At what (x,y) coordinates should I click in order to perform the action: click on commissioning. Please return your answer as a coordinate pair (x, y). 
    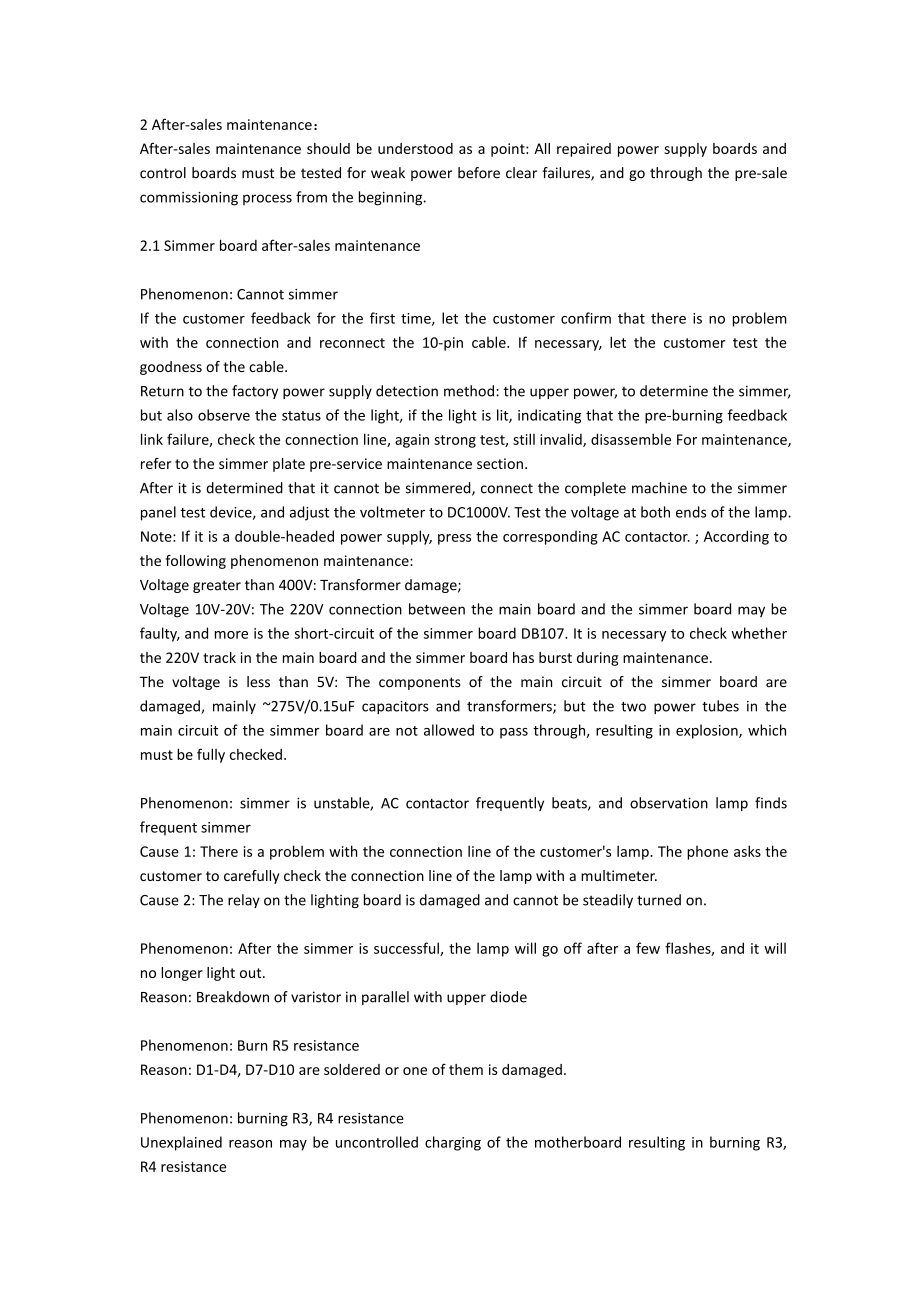
    Looking at the image, I should click on (189, 199).
